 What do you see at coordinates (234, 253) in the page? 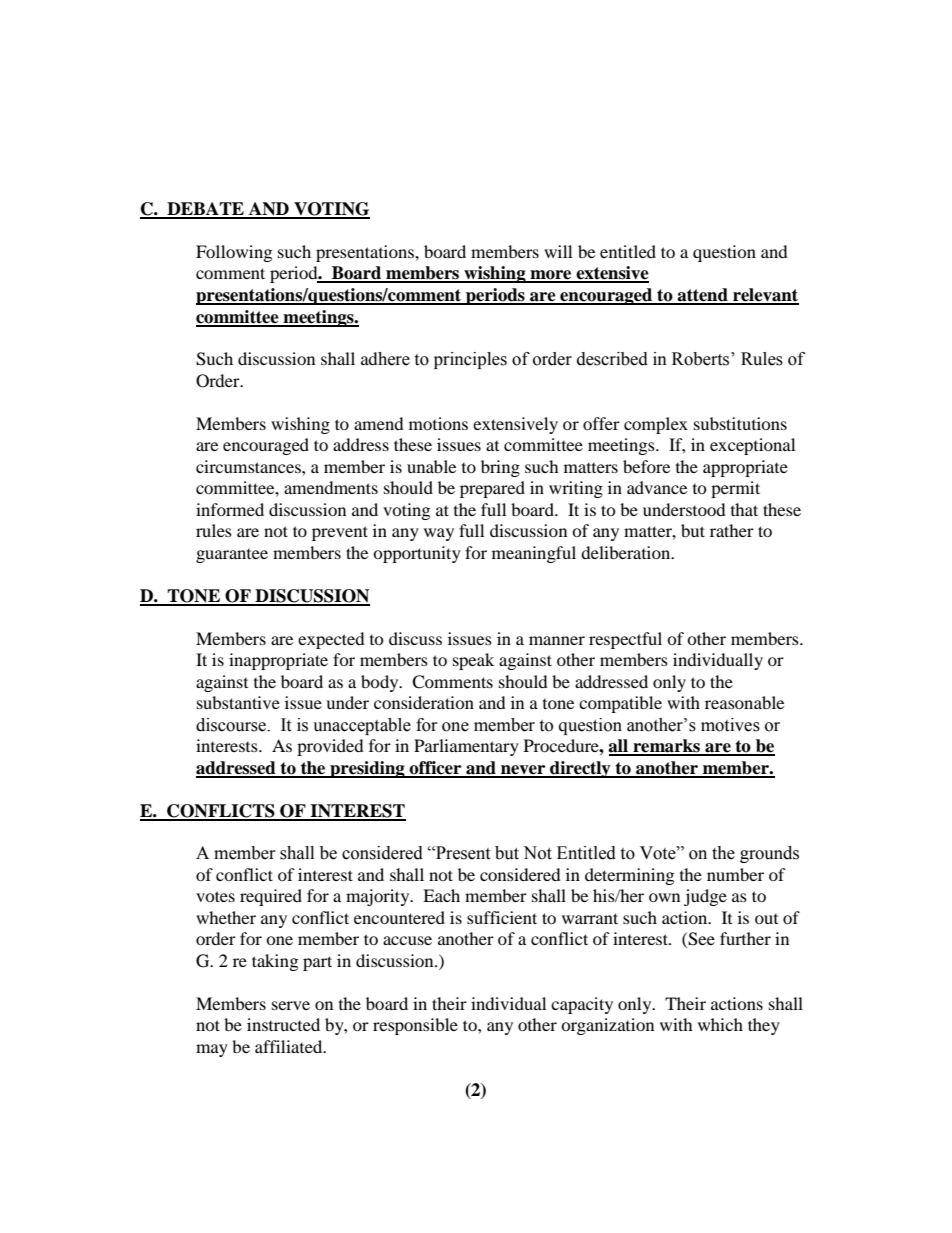
I see `Following` at bounding box center [234, 253].
